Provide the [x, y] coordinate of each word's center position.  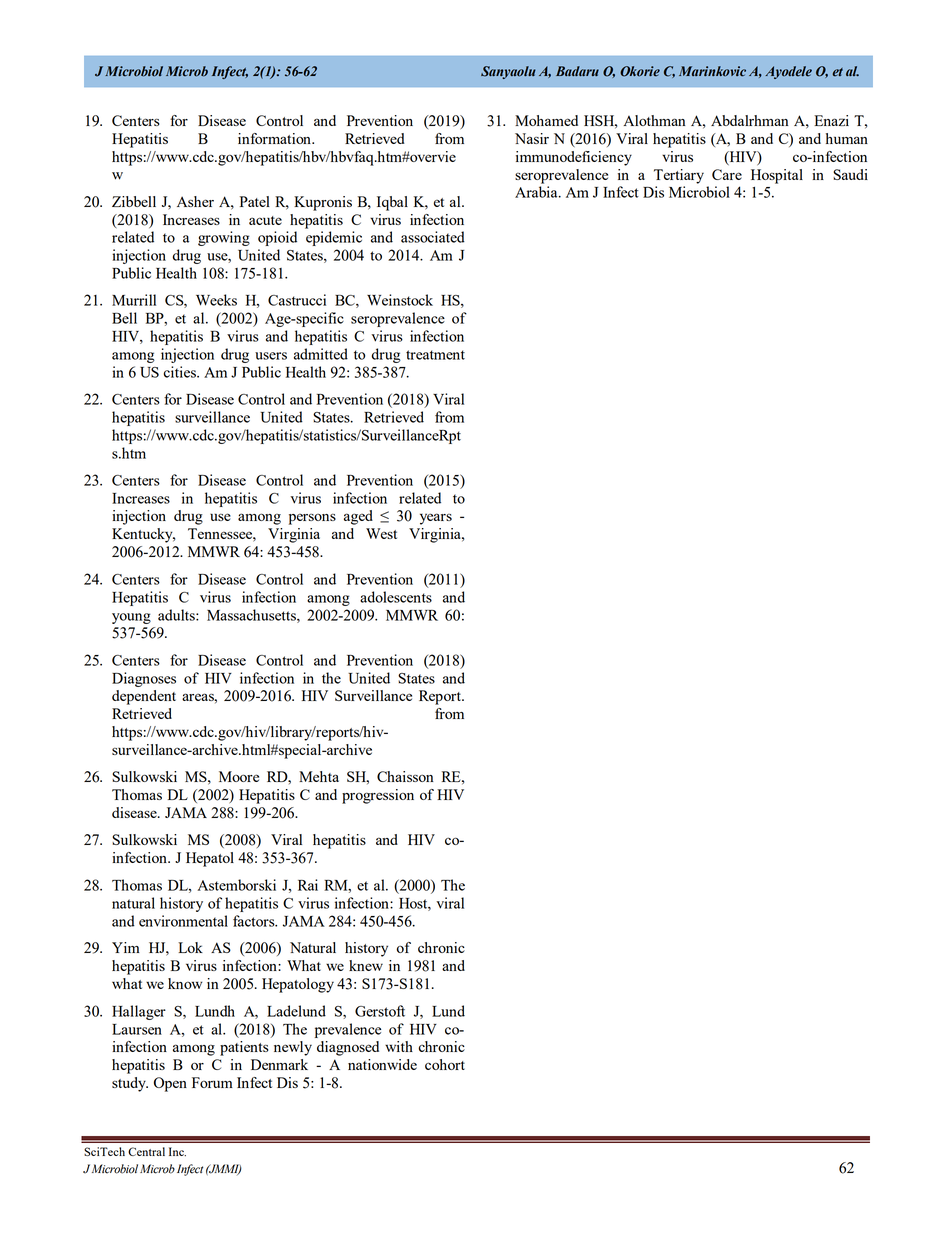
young [131, 618]
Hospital [777, 176]
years [436, 519]
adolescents [396, 597]
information [275, 138]
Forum [212, 1082]
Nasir [532, 138]
